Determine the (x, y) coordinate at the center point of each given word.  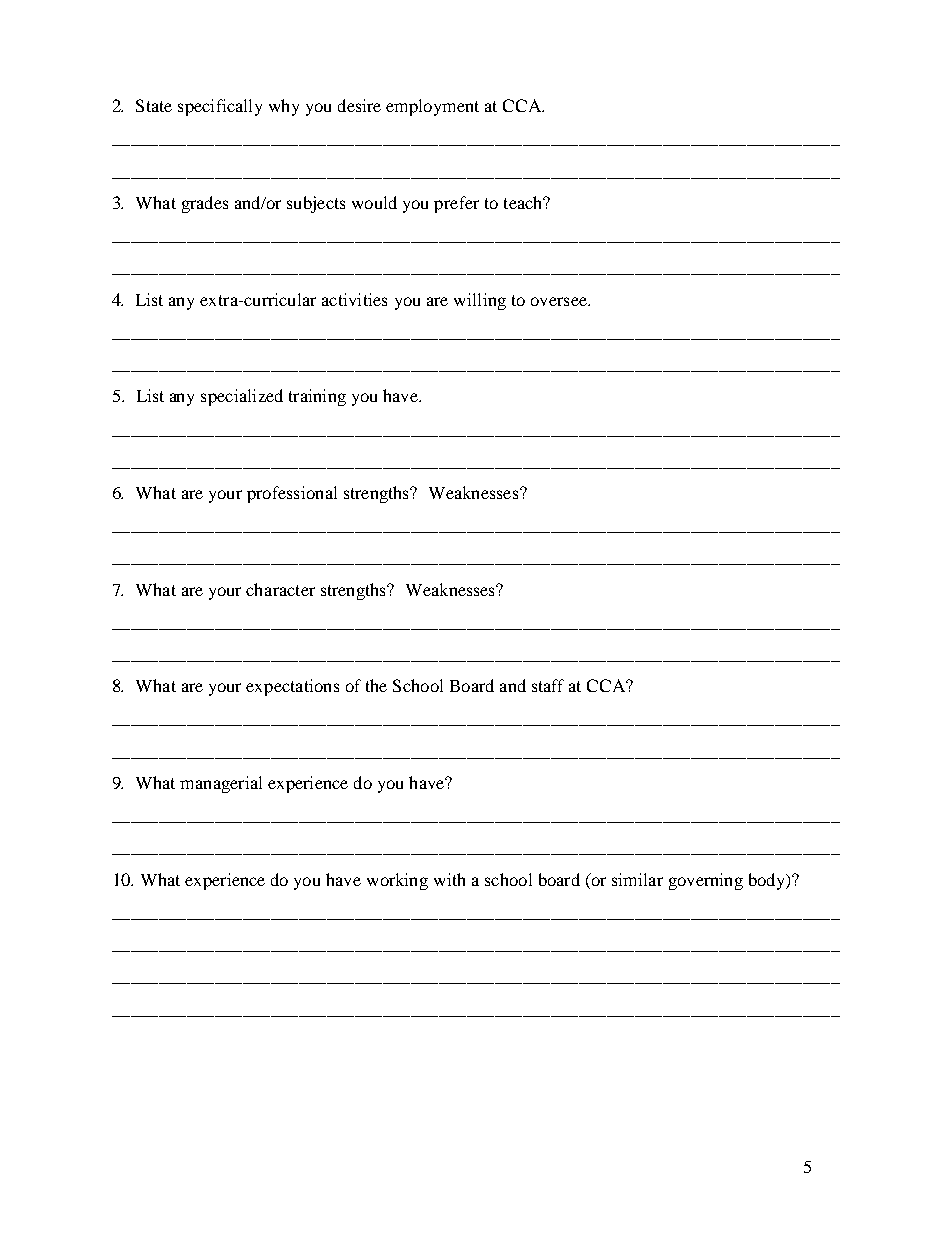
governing (706, 881)
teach (524, 202)
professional (292, 494)
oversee (560, 301)
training (317, 397)
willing (480, 301)
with (449, 879)
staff (548, 685)
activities (354, 299)
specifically (220, 107)
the (376, 685)
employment (432, 107)
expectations (292, 687)
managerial (221, 784)
